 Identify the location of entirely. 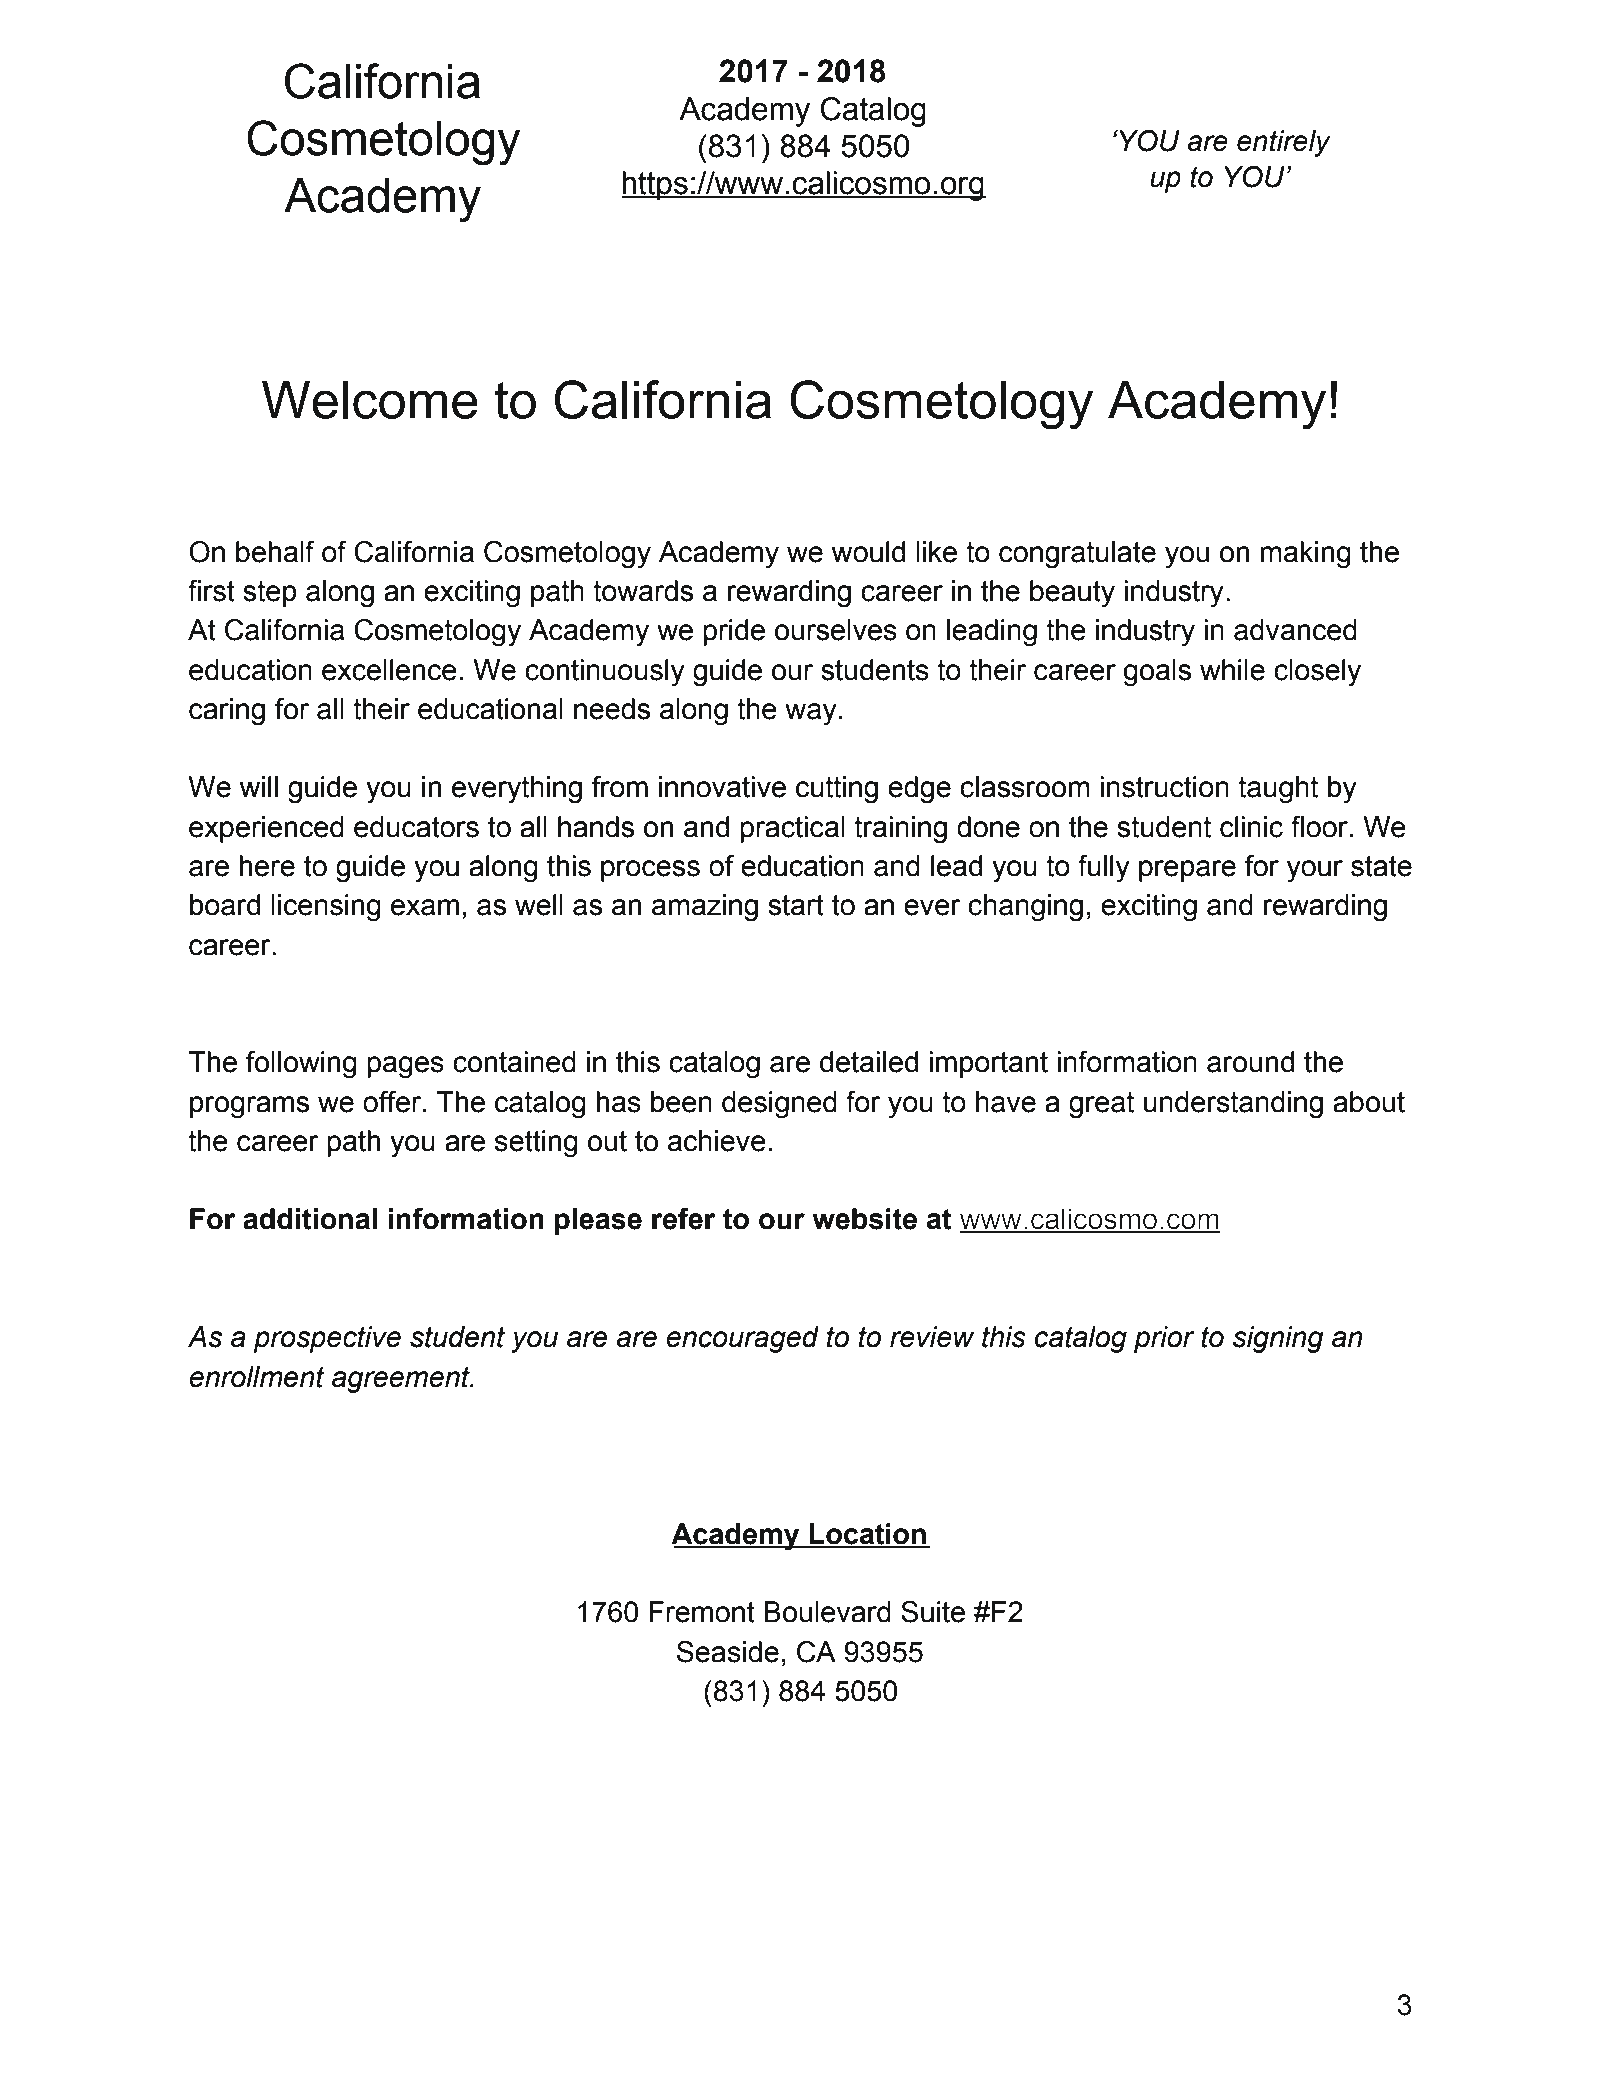
(1284, 143).
